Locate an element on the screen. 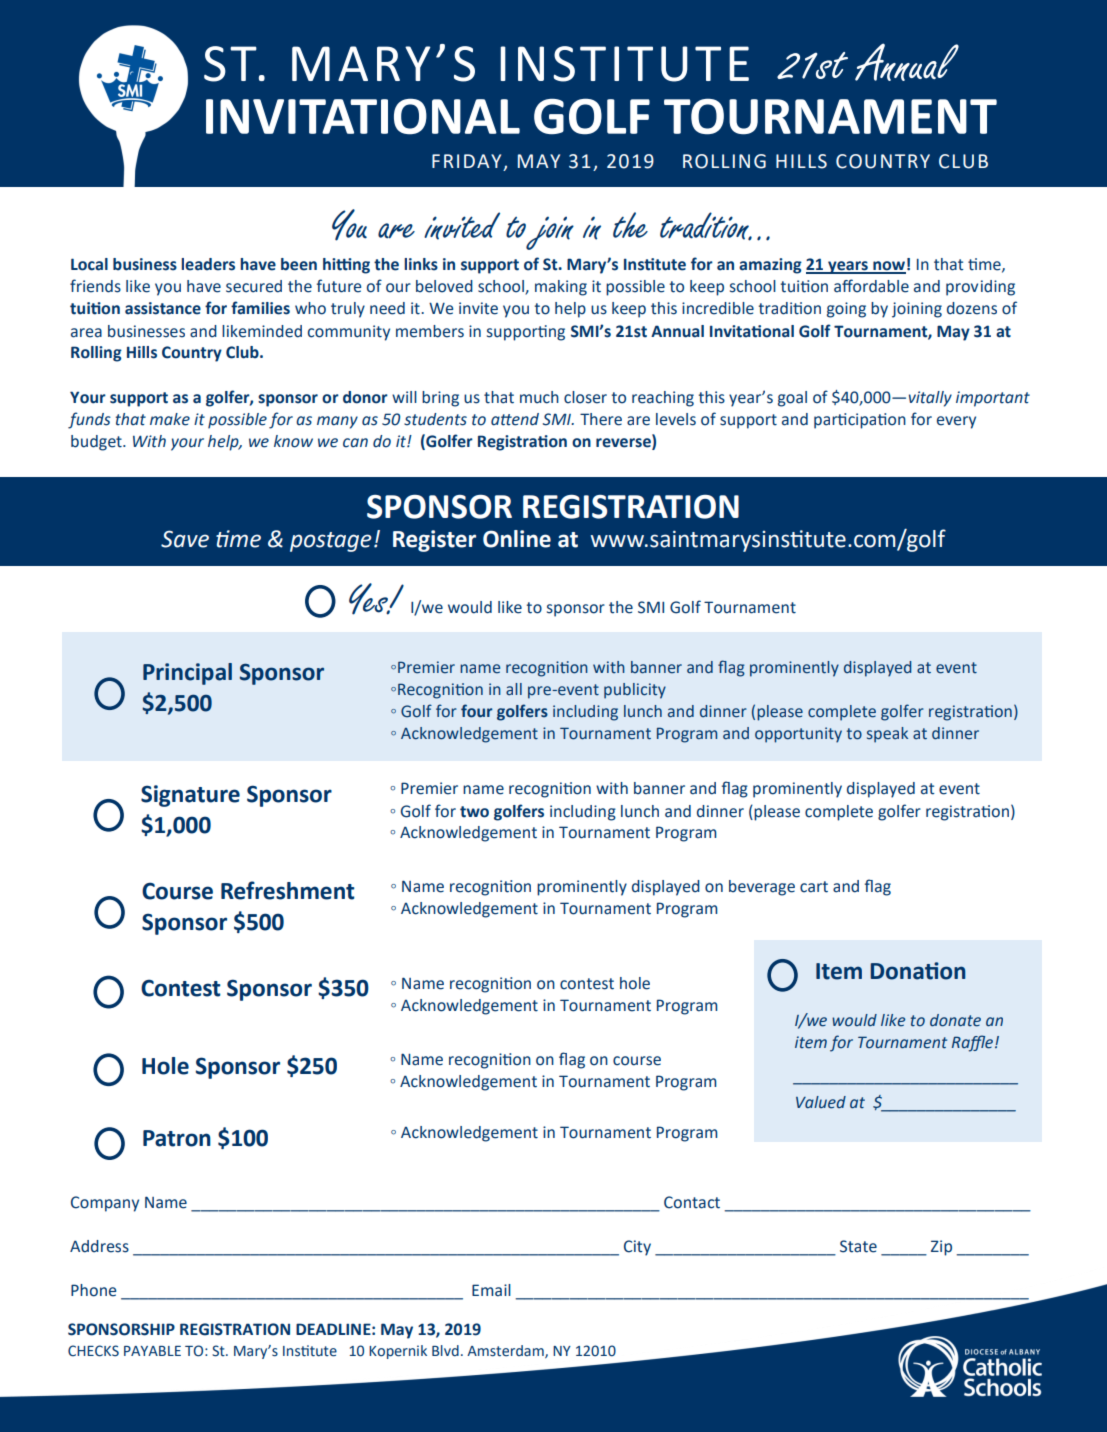 This screenshot has width=1107, height=1432. Refreshment is located at coordinates (288, 890).
